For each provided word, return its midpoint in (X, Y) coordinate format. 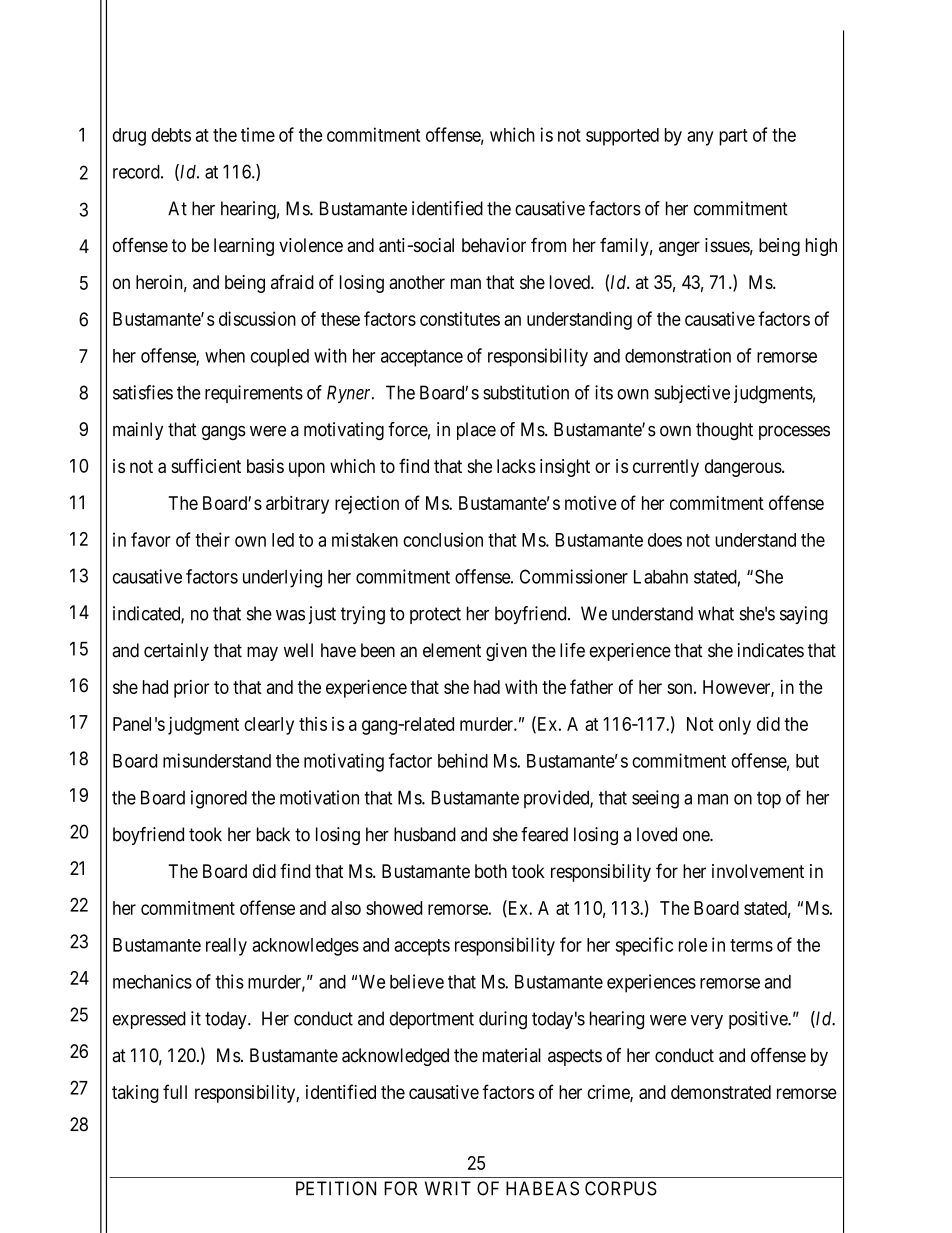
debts (171, 135)
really (226, 947)
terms (751, 945)
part (733, 137)
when (225, 356)
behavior (494, 245)
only (735, 726)
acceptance (422, 358)
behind (463, 760)
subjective (692, 394)
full (175, 1091)
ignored (219, 799)
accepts (422, 947)
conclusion (443, 539)
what (716, 613)
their (212, 539)
